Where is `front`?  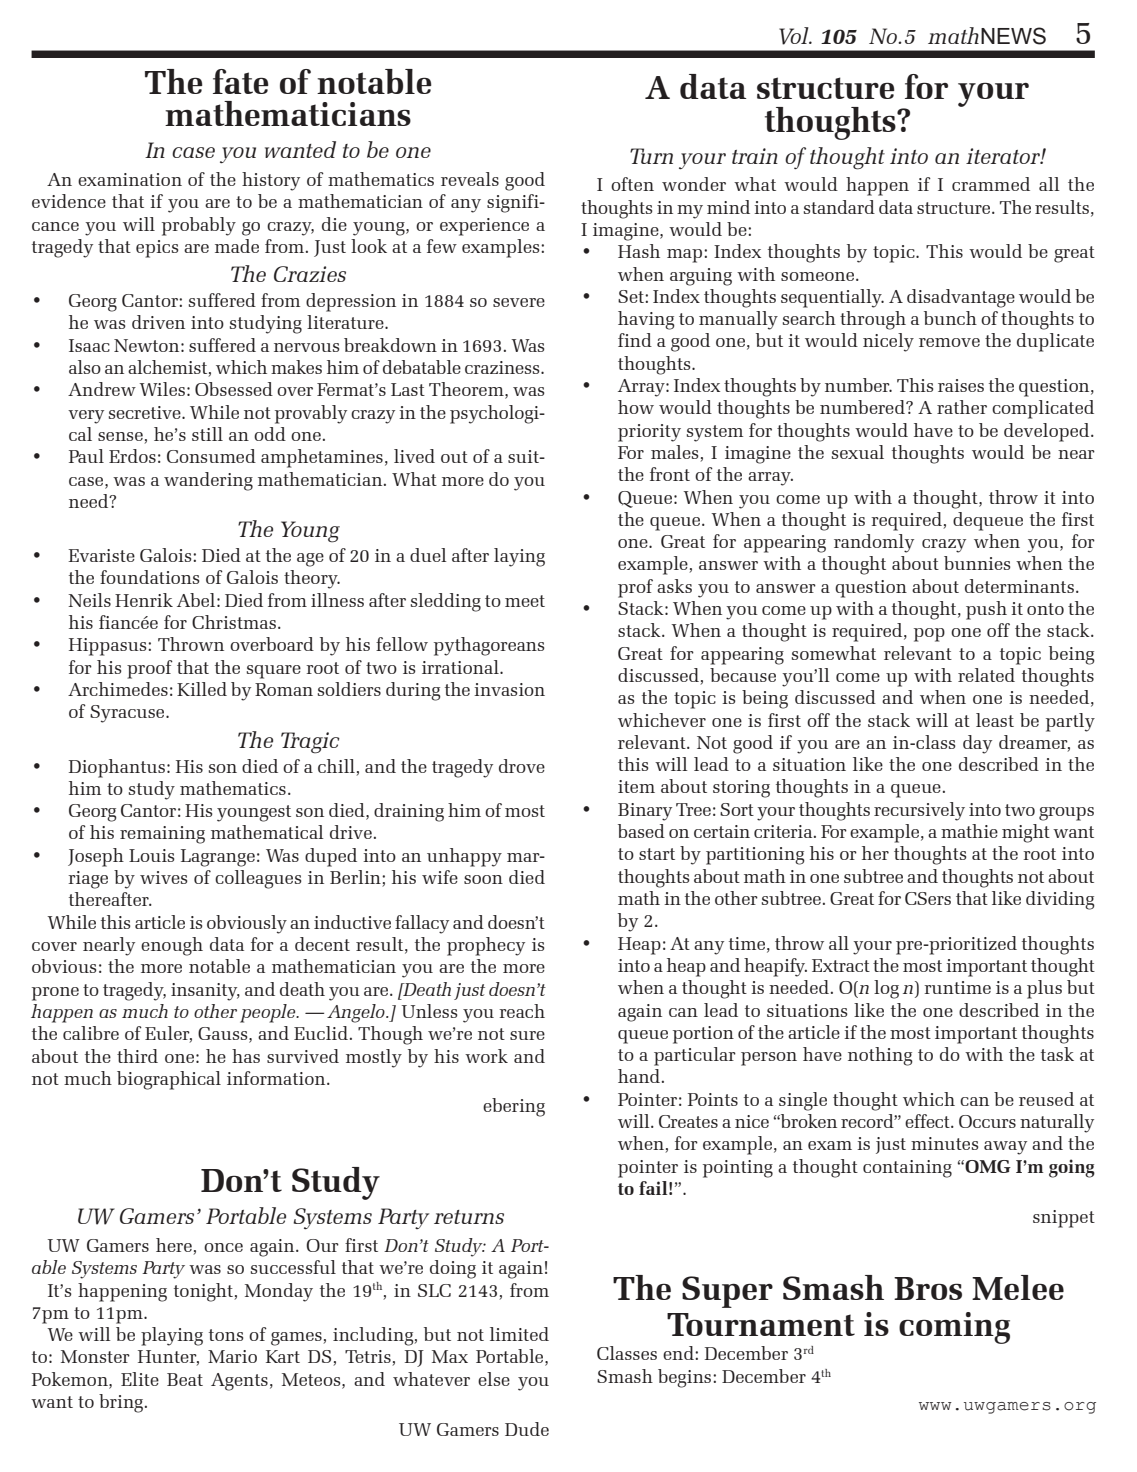 front is located at coordinates (670, 474).
